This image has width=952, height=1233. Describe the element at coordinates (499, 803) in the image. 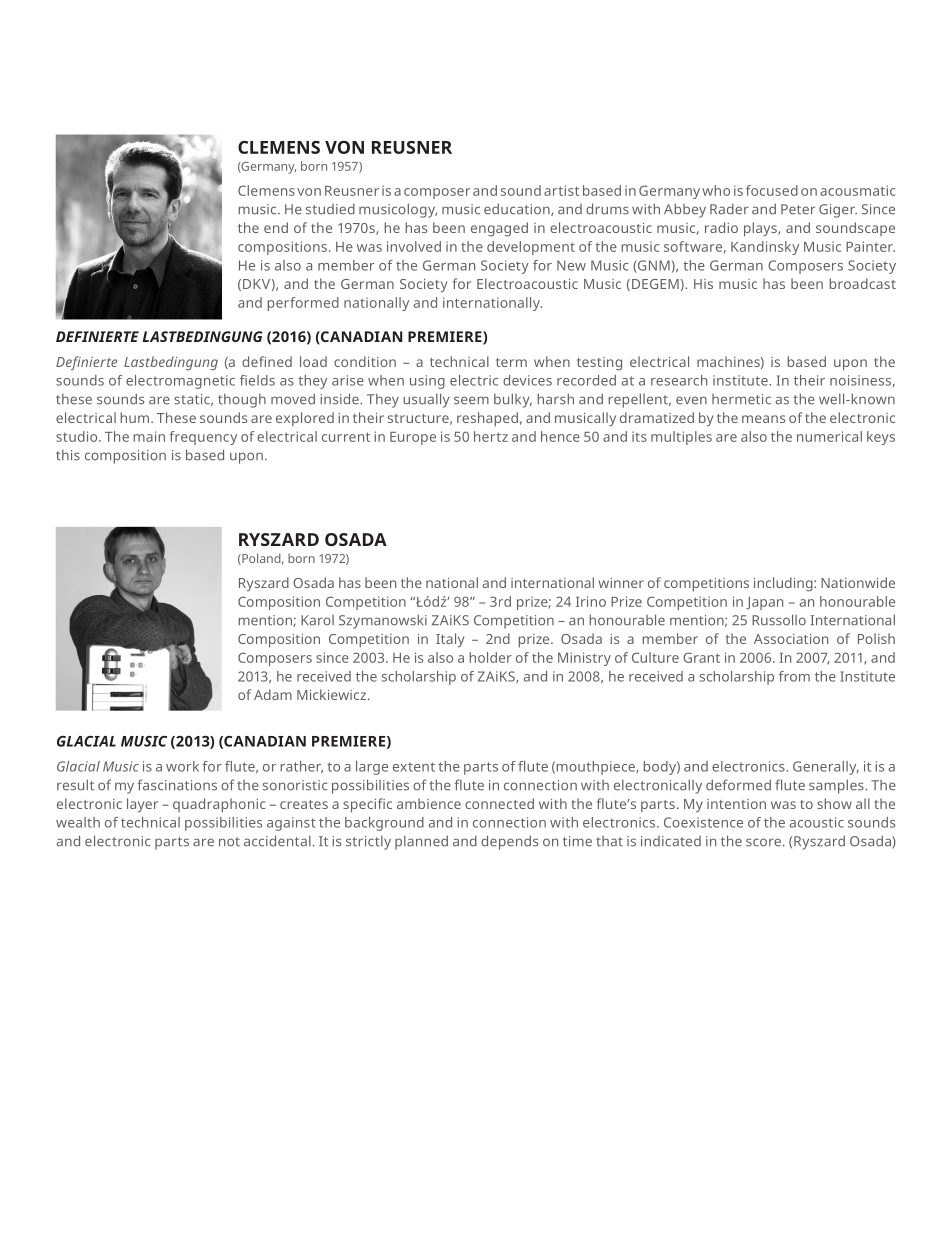

I see `connected` at that location.
